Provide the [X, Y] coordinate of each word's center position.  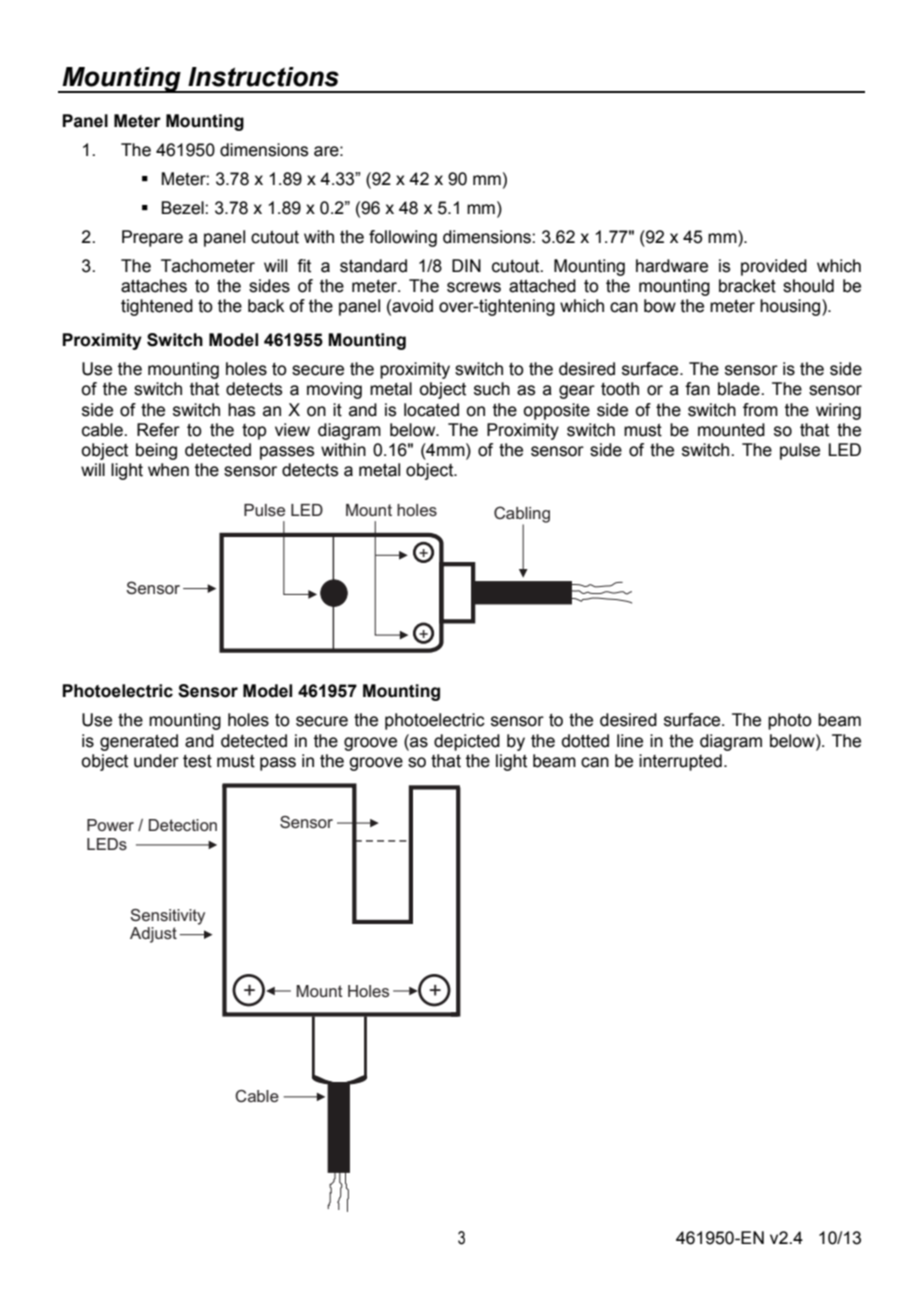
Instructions [263, 77]
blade [740, 389]
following [403, 238]
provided [774, 267]
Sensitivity [167, 917]
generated [139, 742]
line [630, 741]
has [241, 410]
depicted [467, 742]
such [492, 389]
